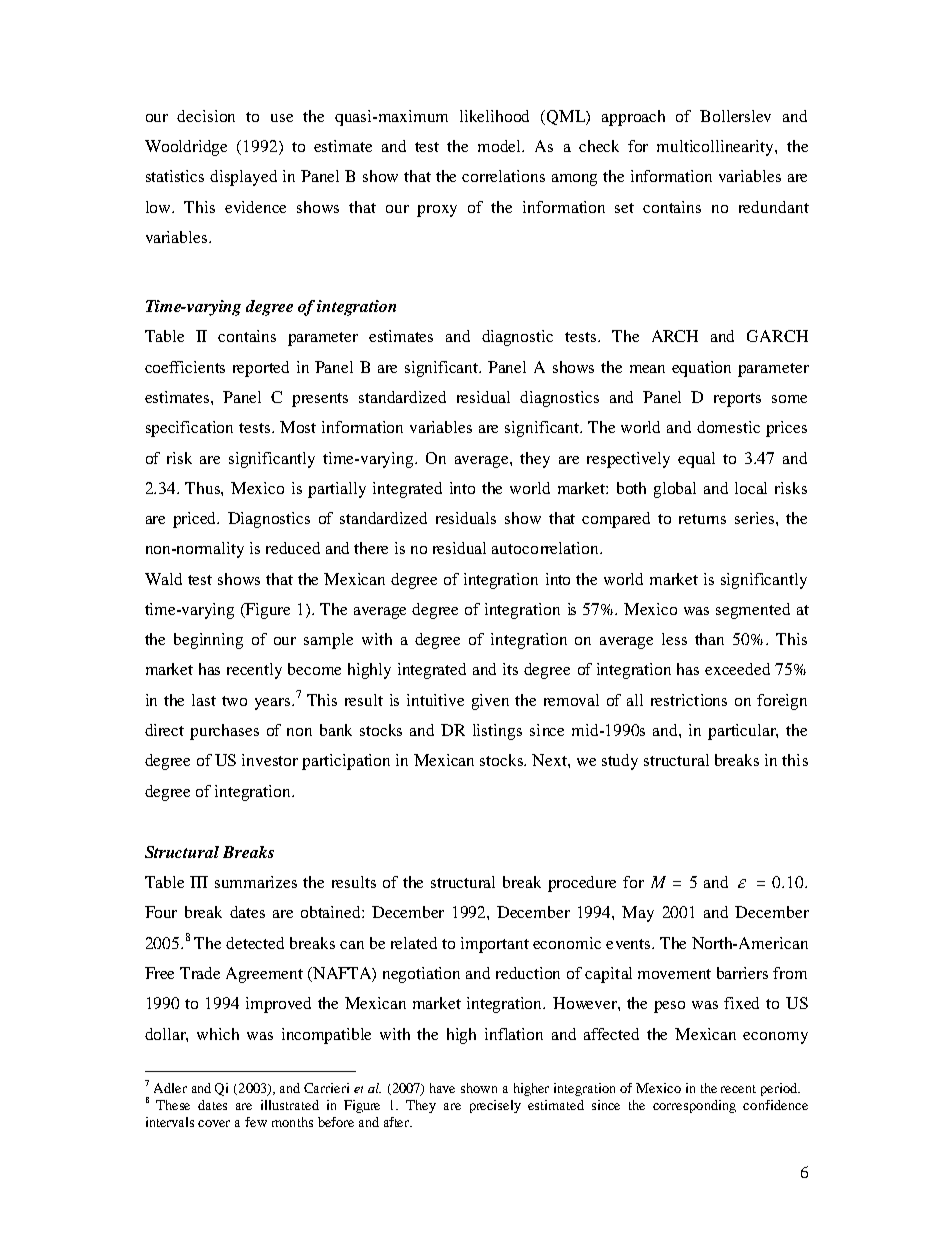 Image resolution: width=952 pixels, height=1233 pixels. Describe the element at coordinates (633, 118) in the document. I see `approach` at that location.
